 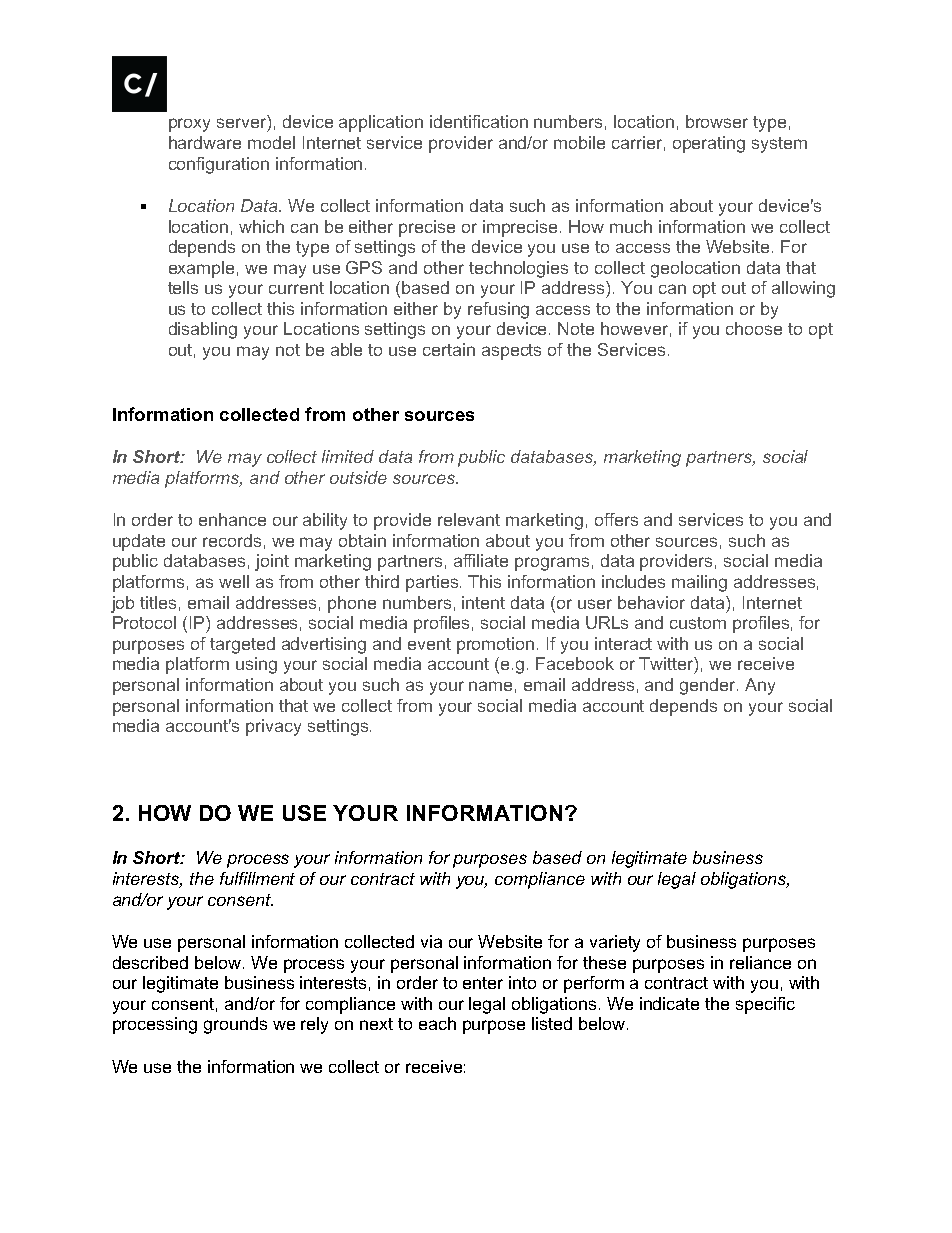 What do you see at coordinates (235, 1025) in the page?
I see `grounds` at bounding box center [235, 1025].
